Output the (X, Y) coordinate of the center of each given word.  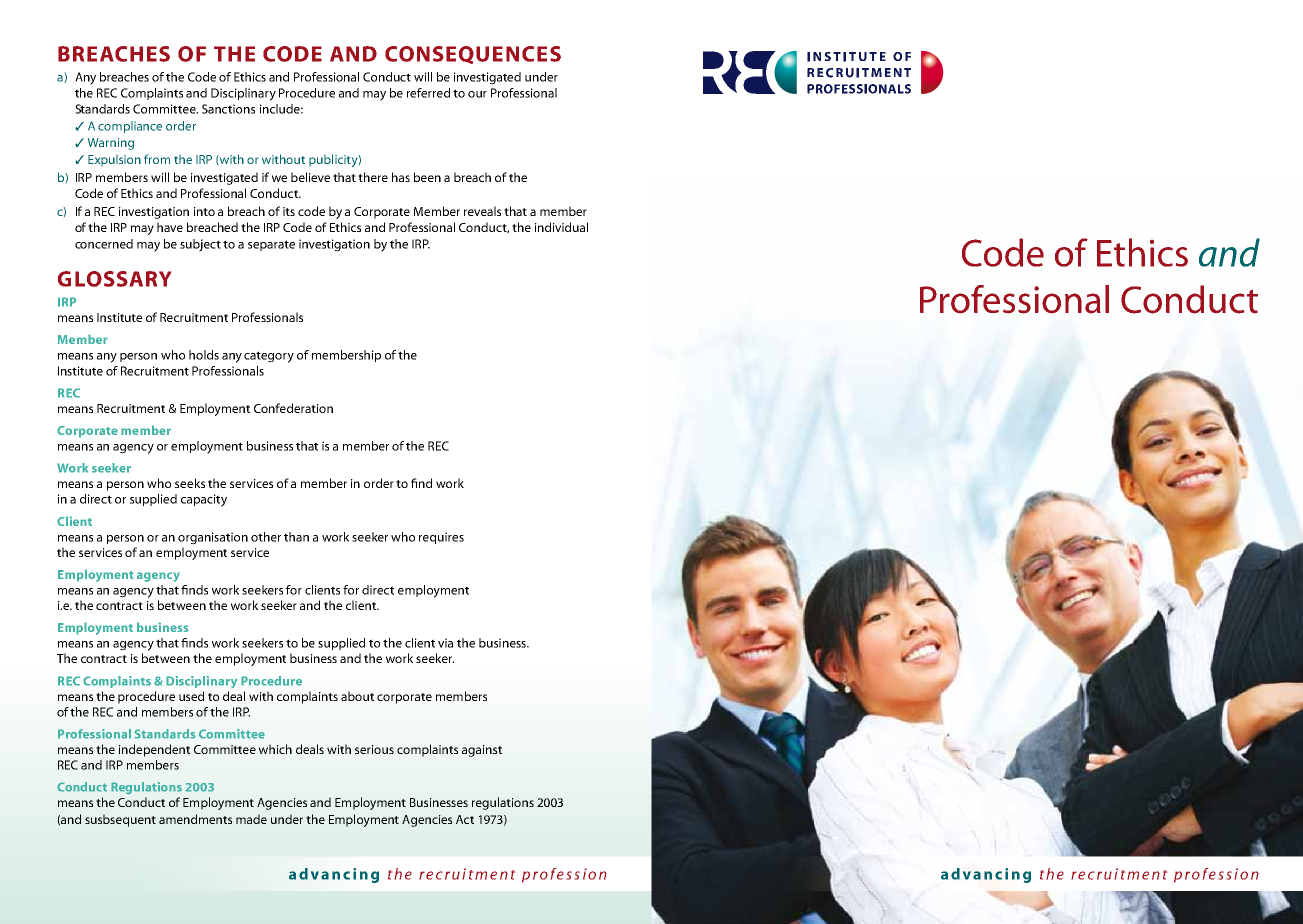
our (477, 94)
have (170, 227)
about (357, 696)
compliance (130, 127)
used (191, 696)
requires (441, 538)
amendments (195, 819)
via (445, 643)
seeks (190, 483)
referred (428, 93)
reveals (482, 211)
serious (374, 749)
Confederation (293, 408)
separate (271, 245)
